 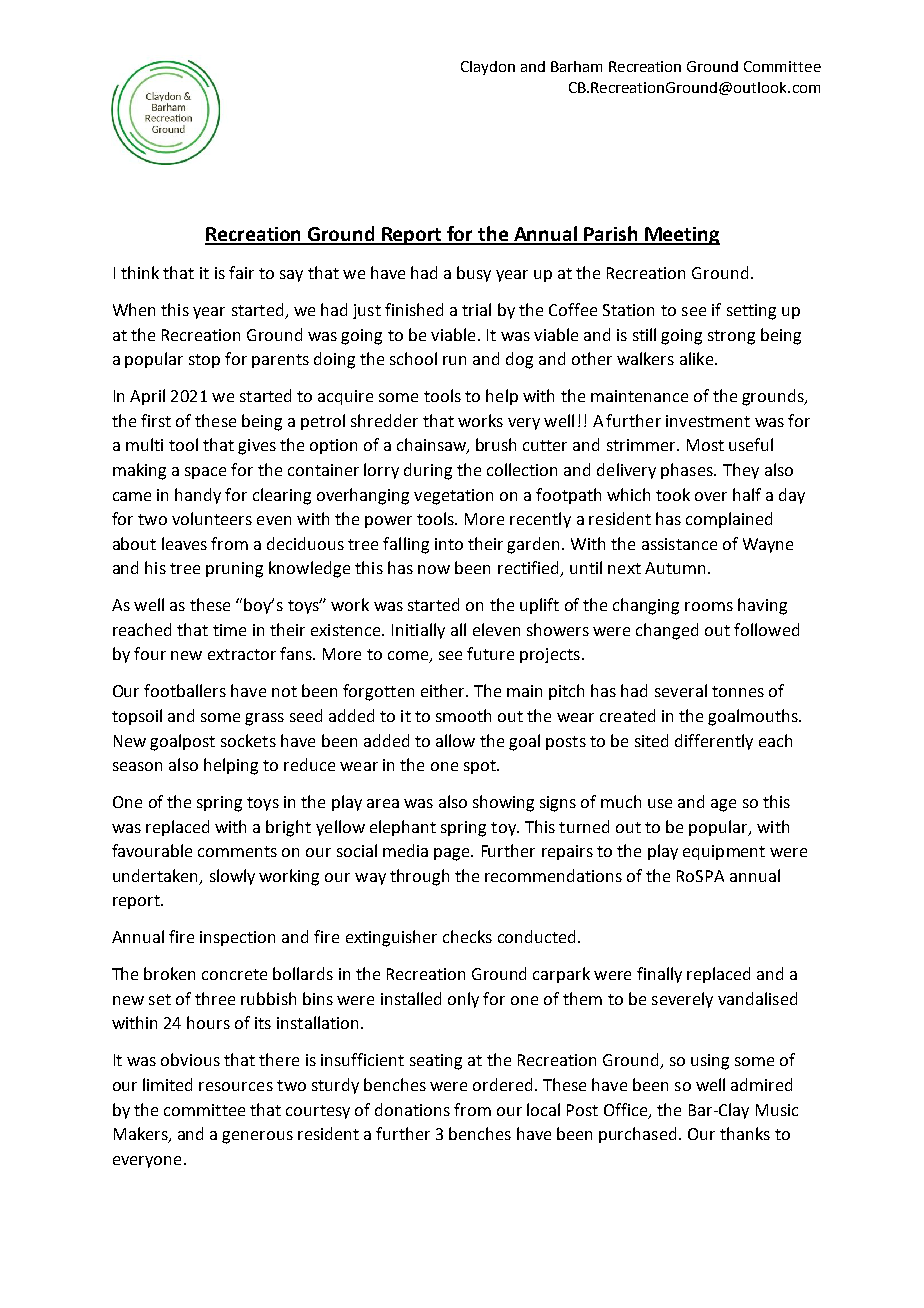 What do you see at coordinates (444, 690) in the screenshot?
I see `either` at bounding box center [444, 690].
